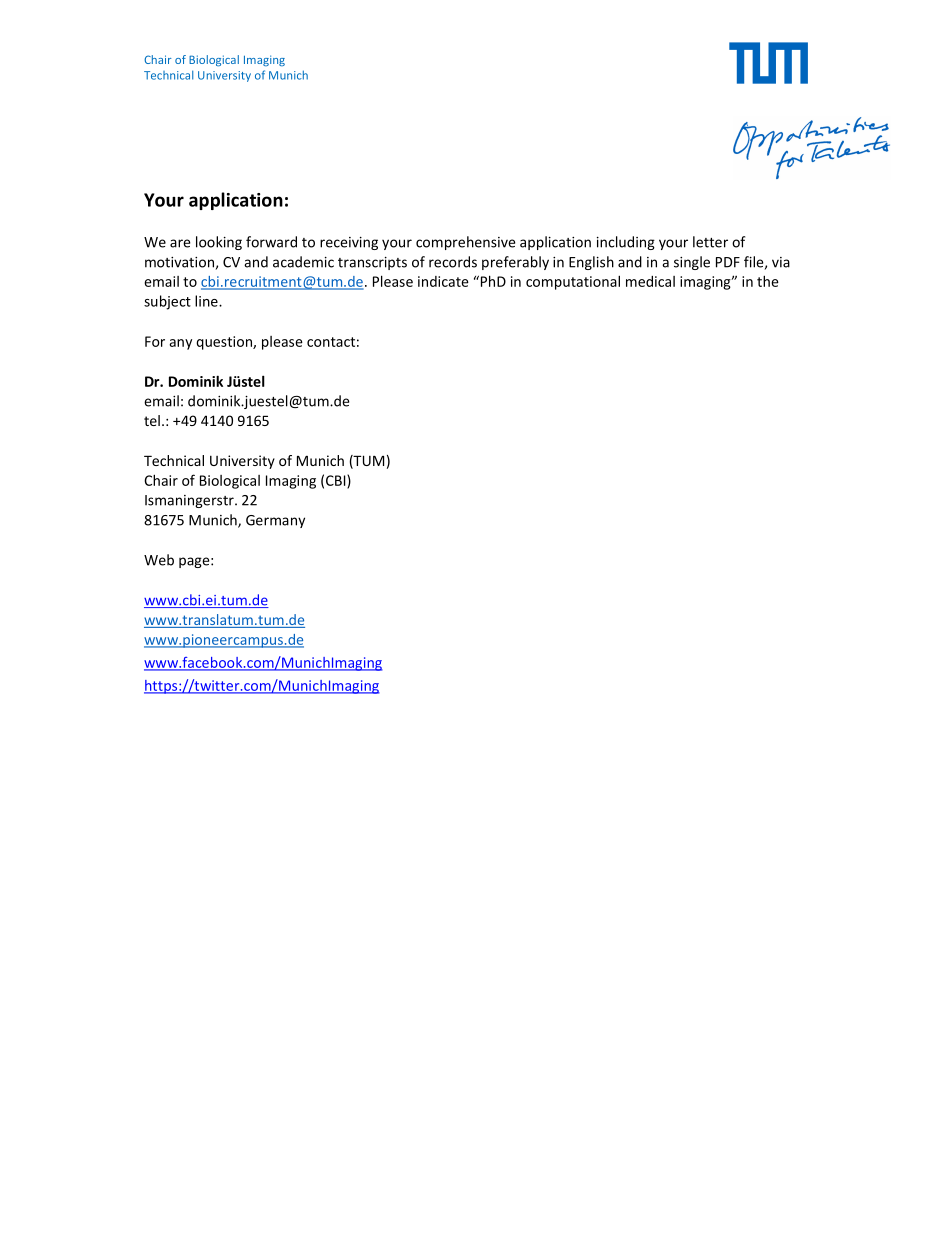 The height and width of the page is (1233, 952). Describe the element at coordinates (768, 281) in the page. I see `the` at that location.
